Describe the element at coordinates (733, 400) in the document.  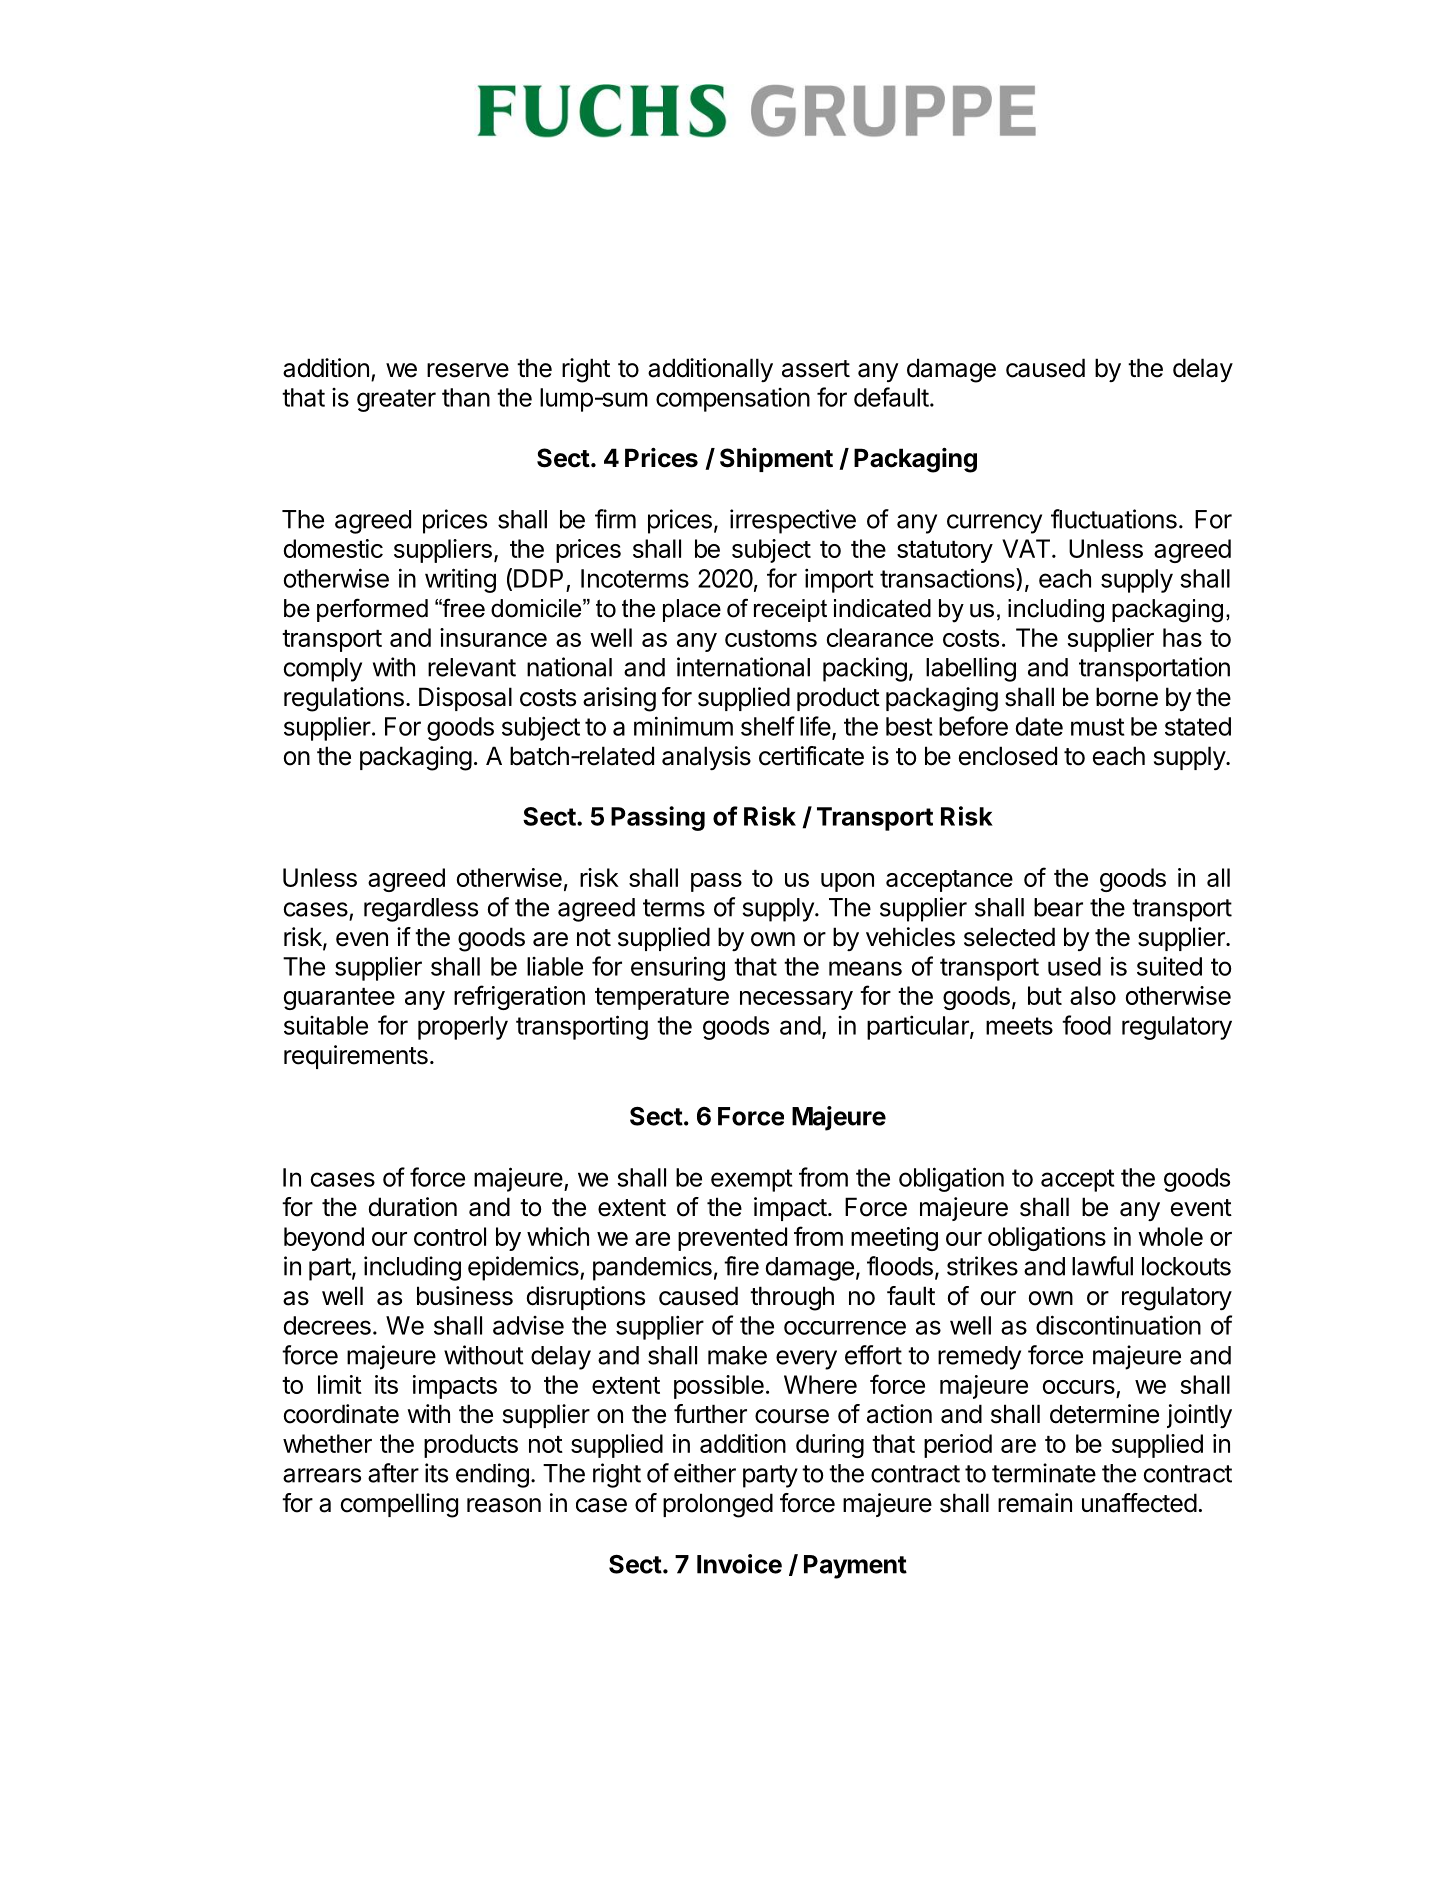
I see `compensation` at that location.
